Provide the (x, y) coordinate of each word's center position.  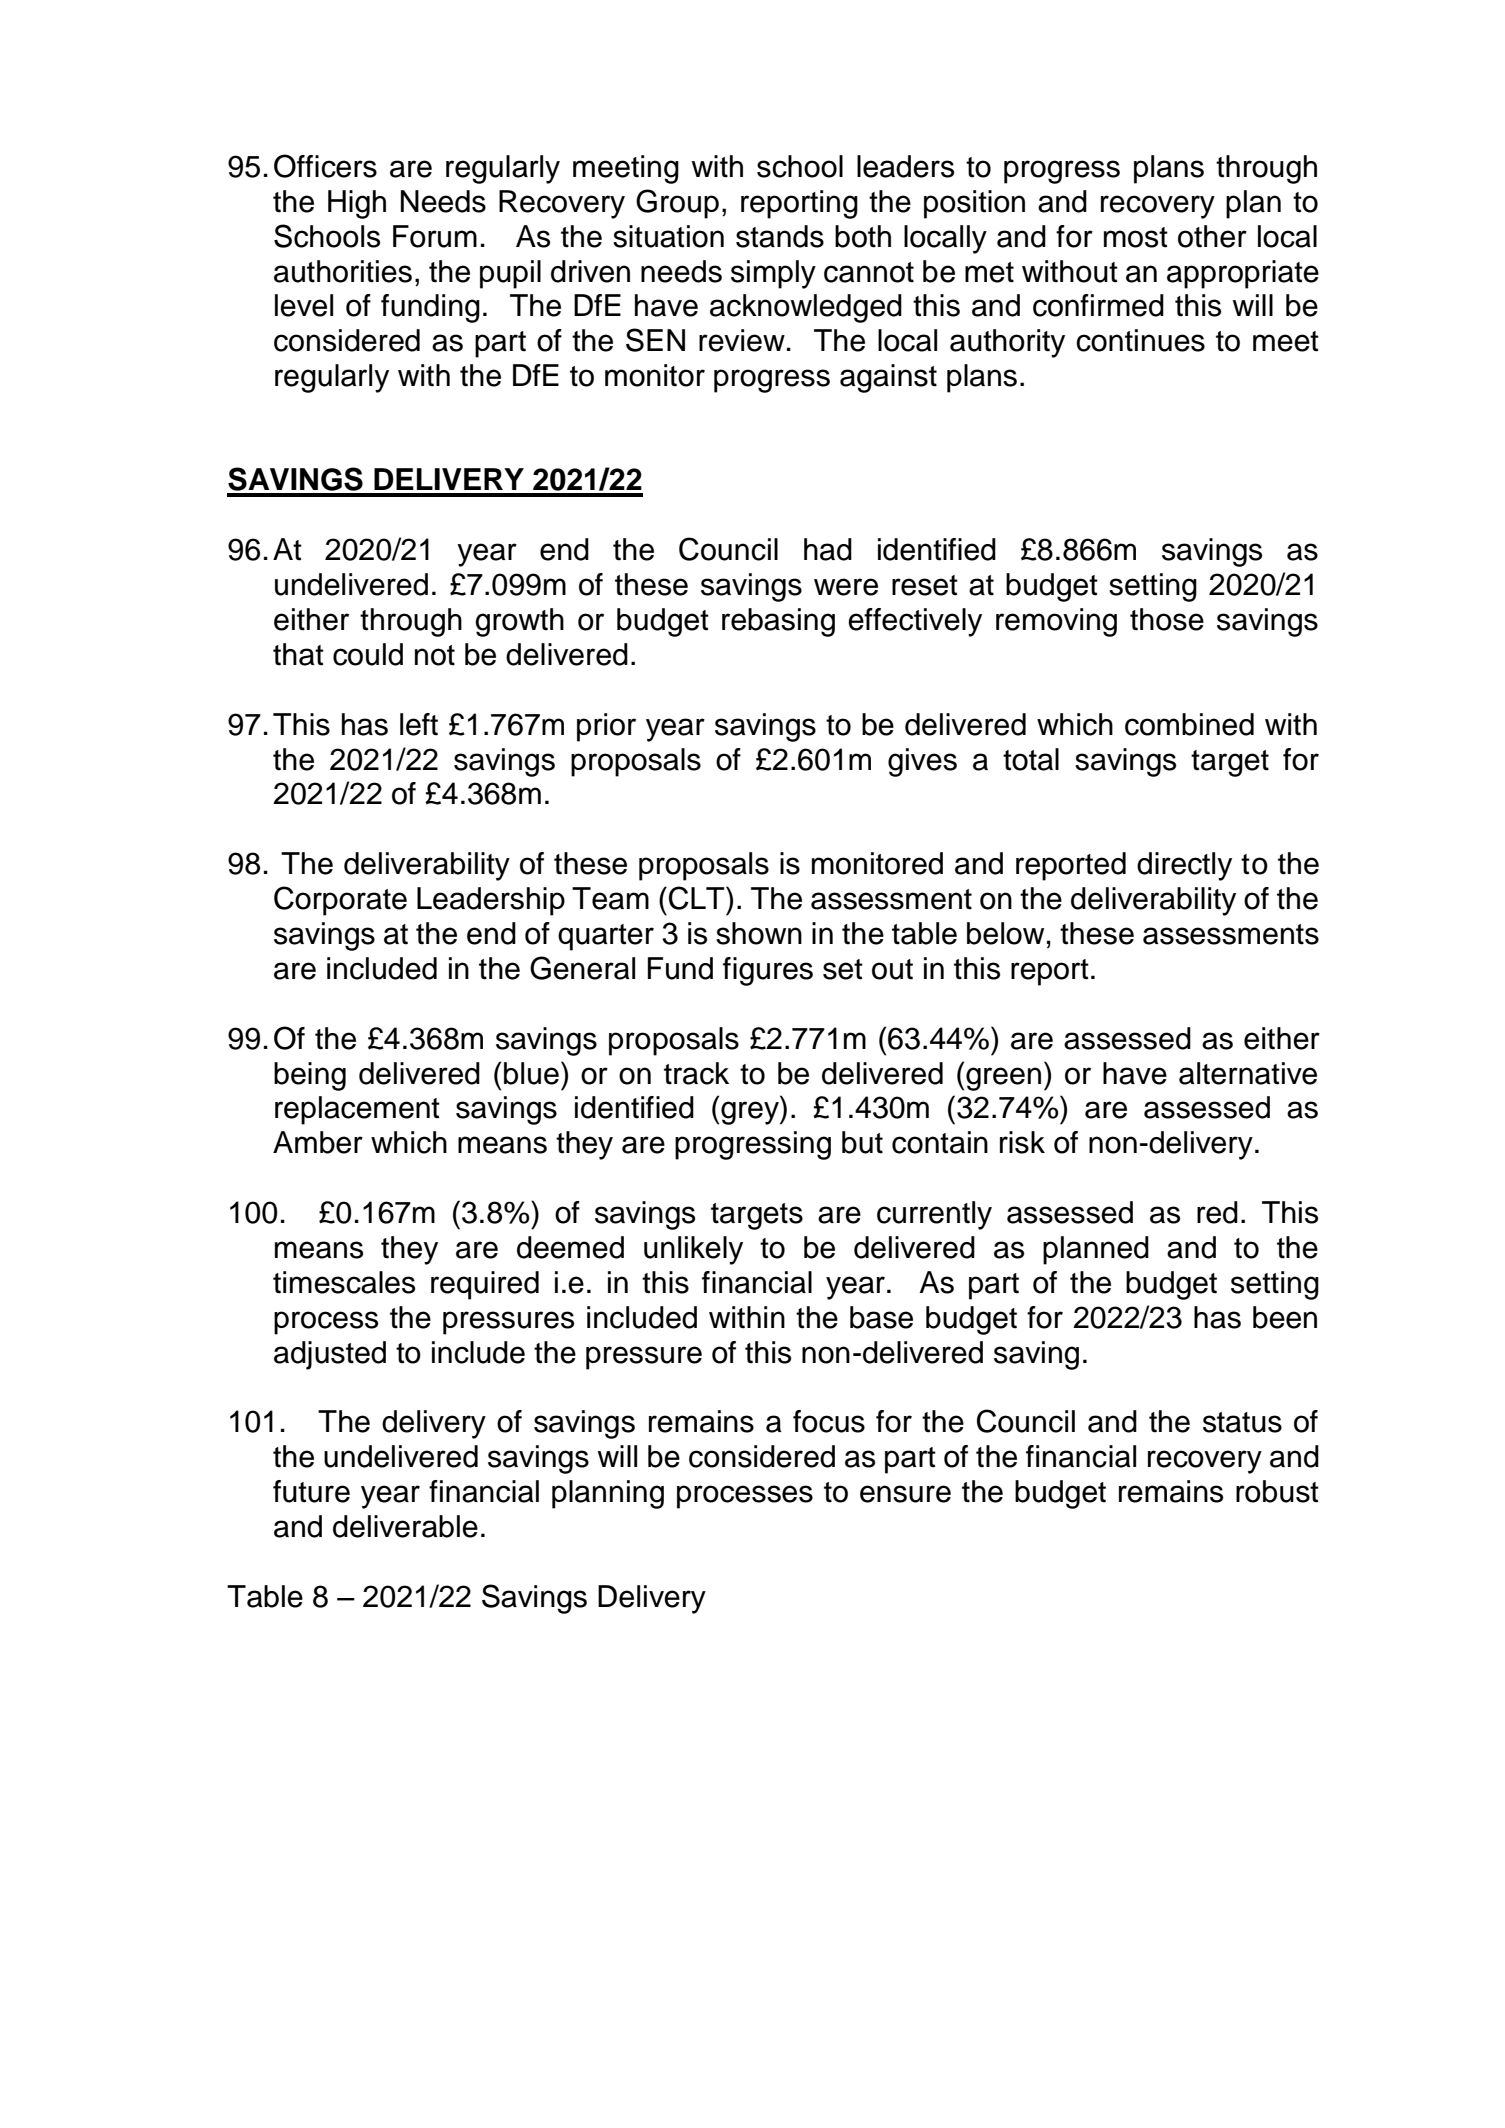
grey (751, 1113)
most (1136, 237)
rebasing (778, 622)
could (368, 654)
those (1167, 619)
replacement (357, 1110)
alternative (1248, 1073)
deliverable (405, 1526)
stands (780, 236)
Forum (435, 236)
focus (829, 1421)
